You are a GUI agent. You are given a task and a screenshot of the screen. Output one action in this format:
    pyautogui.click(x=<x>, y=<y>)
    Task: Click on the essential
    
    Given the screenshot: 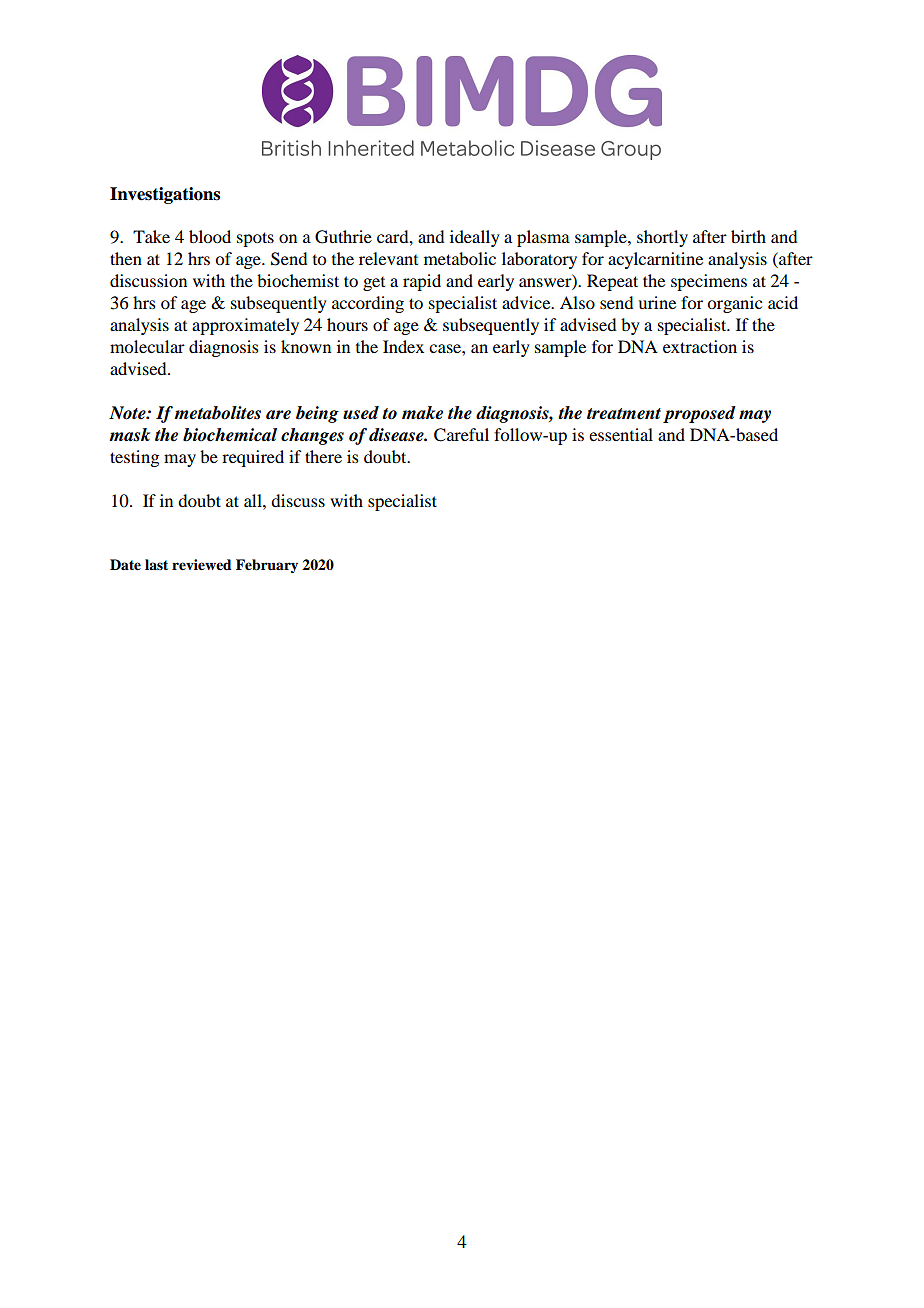 What is the action you would take?
    pyautogui.click(x=621, y=434)
